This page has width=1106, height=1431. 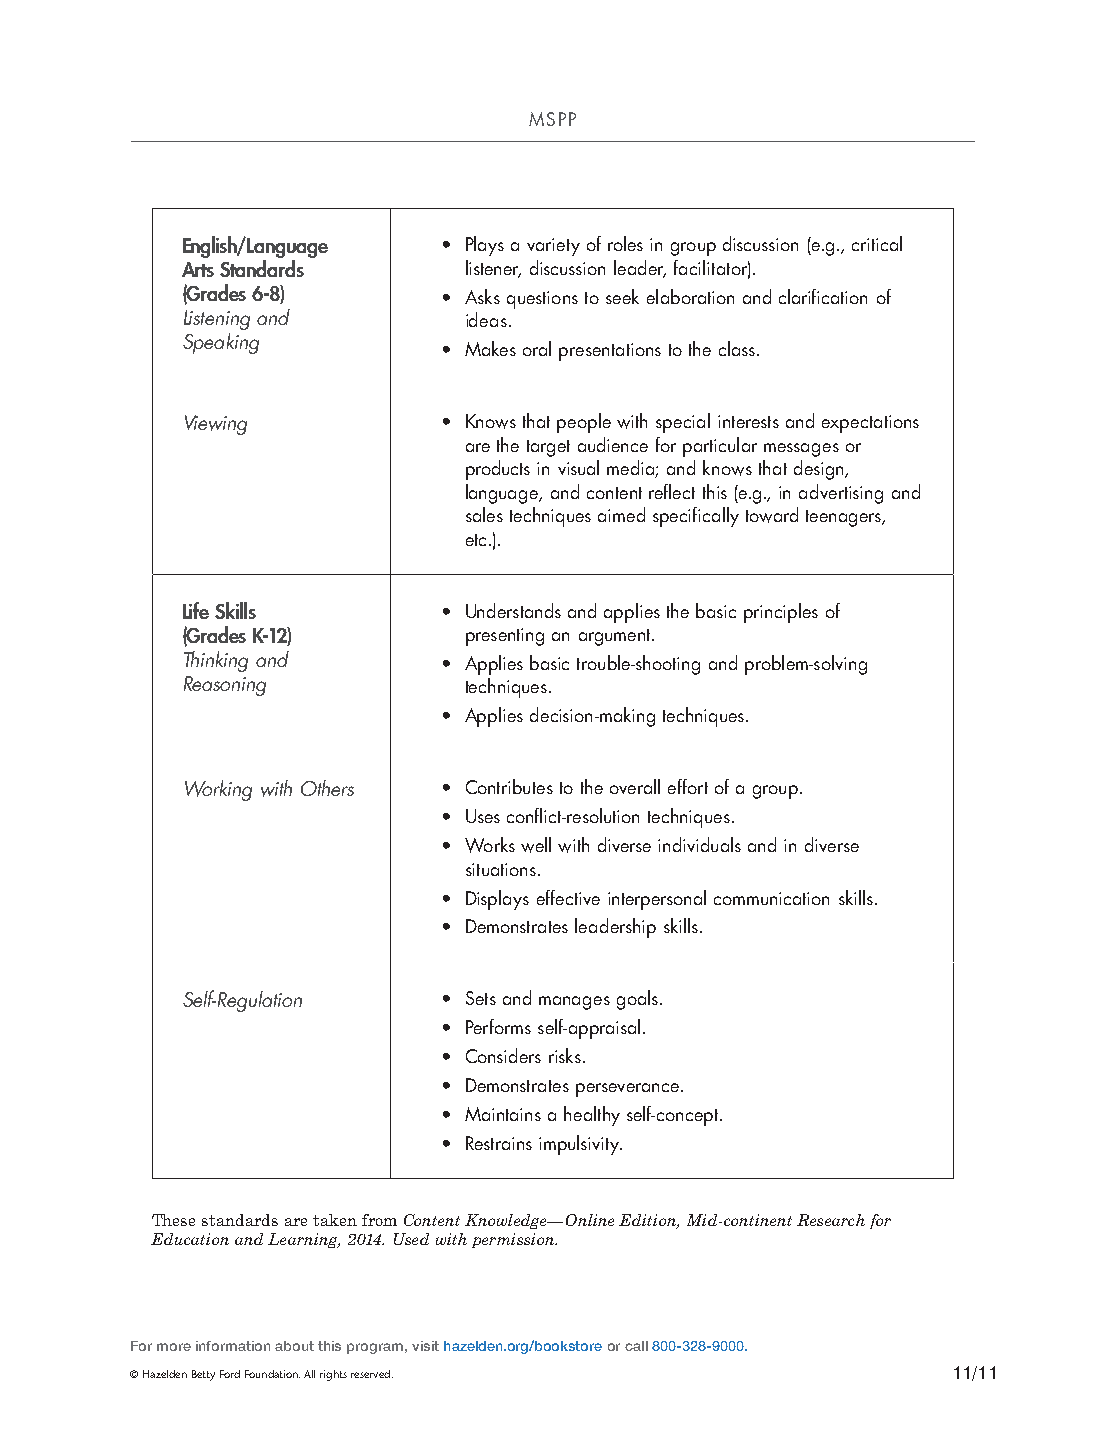 What do you see at coordinates (233, 1346) in the page?
I see `information` at bounding box center [233, 1346].
